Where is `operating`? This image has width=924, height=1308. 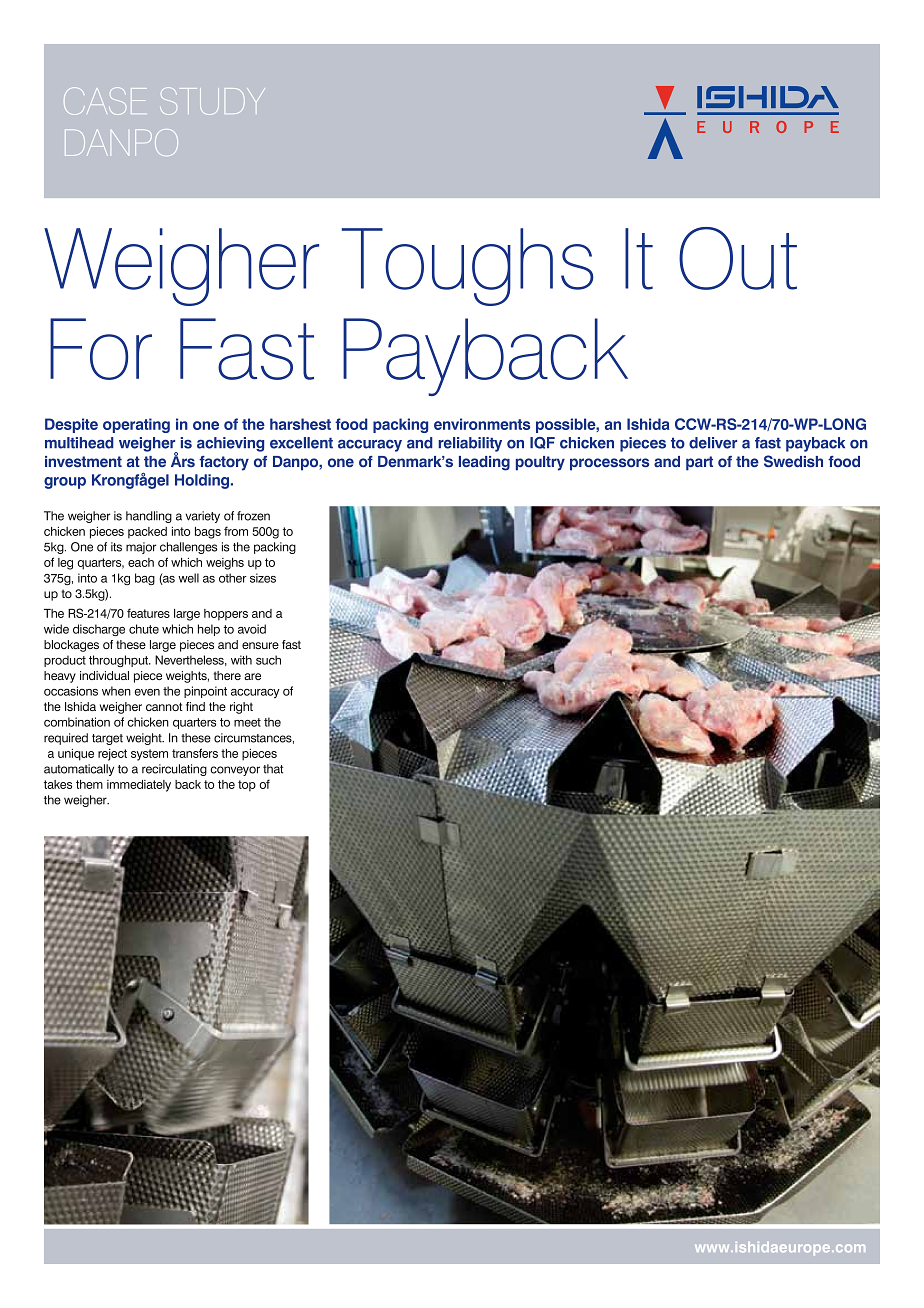 operating is located at coordinates (136, 425).
